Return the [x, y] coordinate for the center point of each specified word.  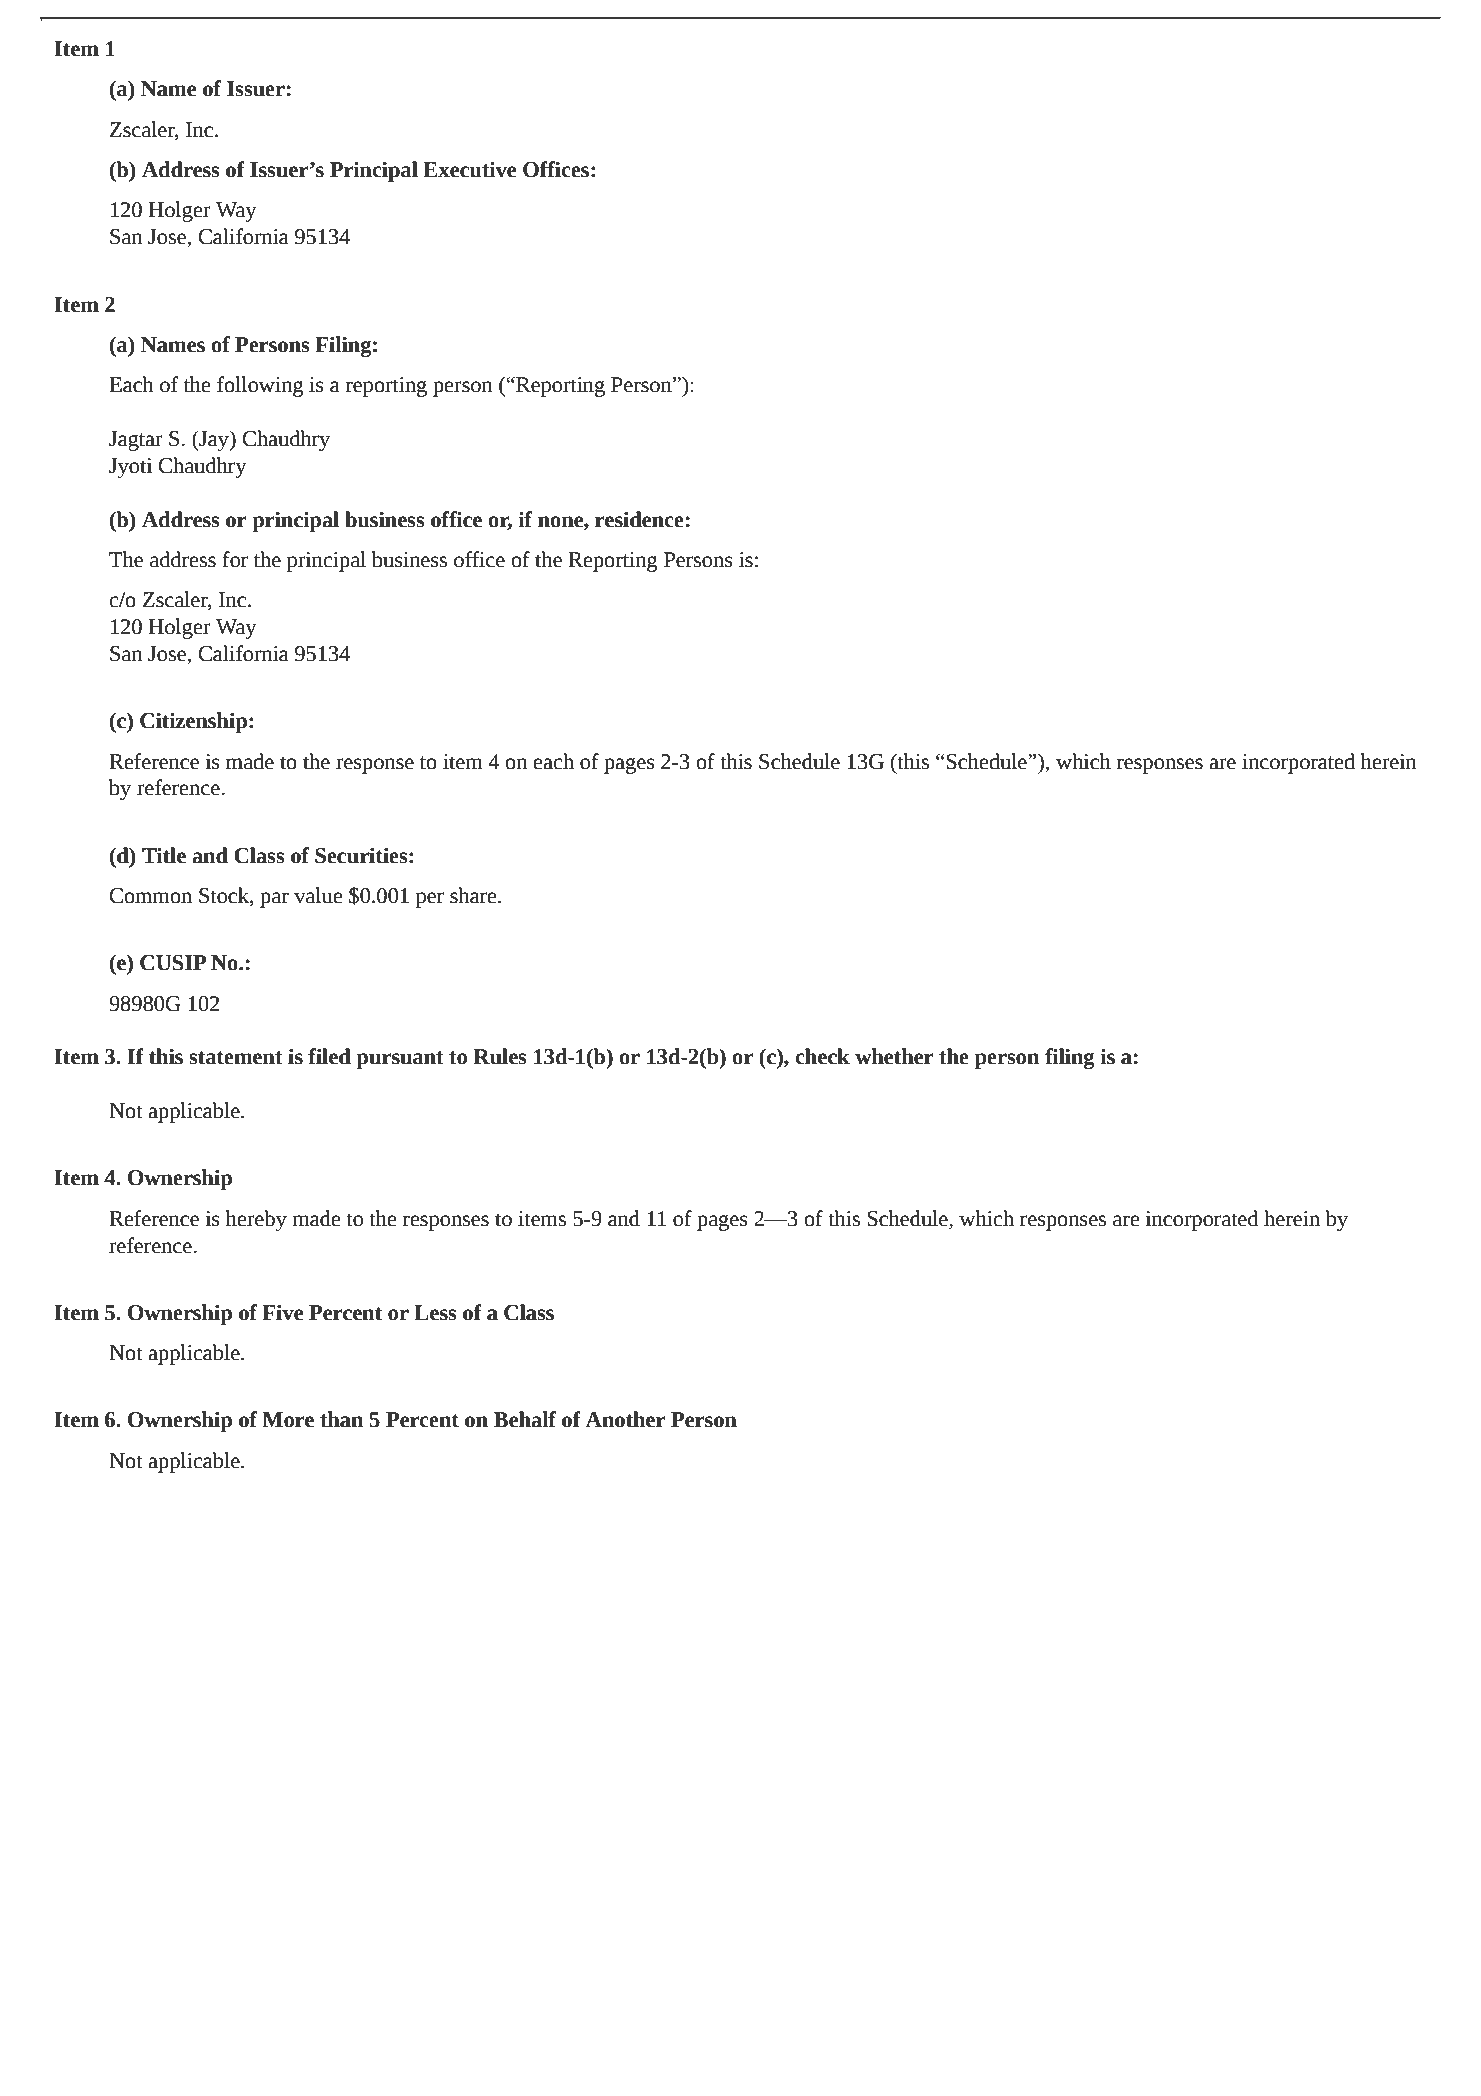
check [822, 1056]
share [474, 895]
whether [894, 1056]
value [318, 895]
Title [164, 855]
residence [640, 519]
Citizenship [193, 722]
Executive [469, 169]
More [288, 1420]
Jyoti [130, 468]
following [260, 386]
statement [236, 1058]
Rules [500, 1056]
